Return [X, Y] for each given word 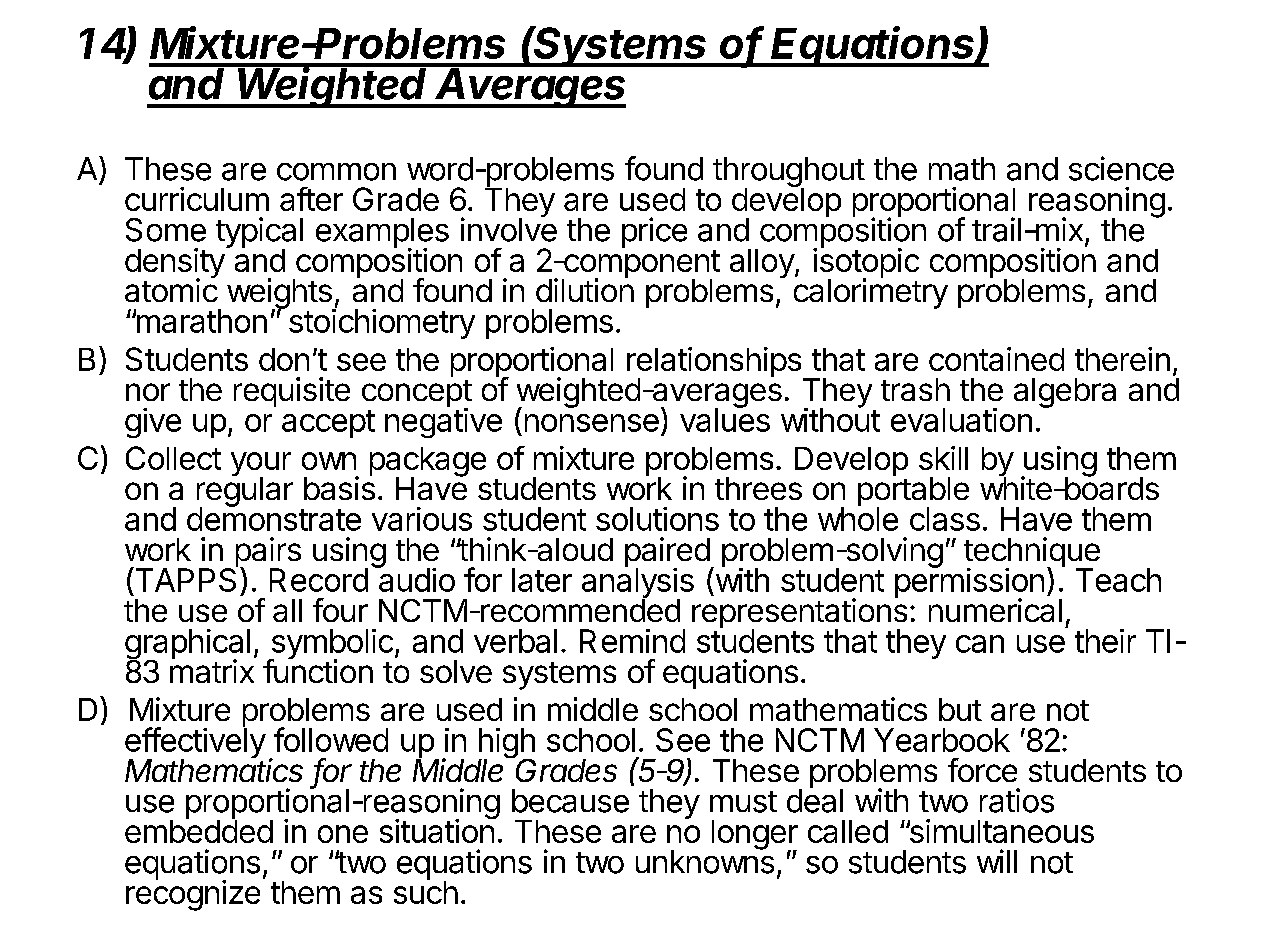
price [654, 232]
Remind [632, 641]
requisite [292, 392]
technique [1032, 553]
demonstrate [274, 518]
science [1121, 168]
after [311, 199]
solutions [657, 519]
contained [996, 359]
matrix [212, 670]
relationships [715, 363]
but [960, 709]
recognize [193, 895]
